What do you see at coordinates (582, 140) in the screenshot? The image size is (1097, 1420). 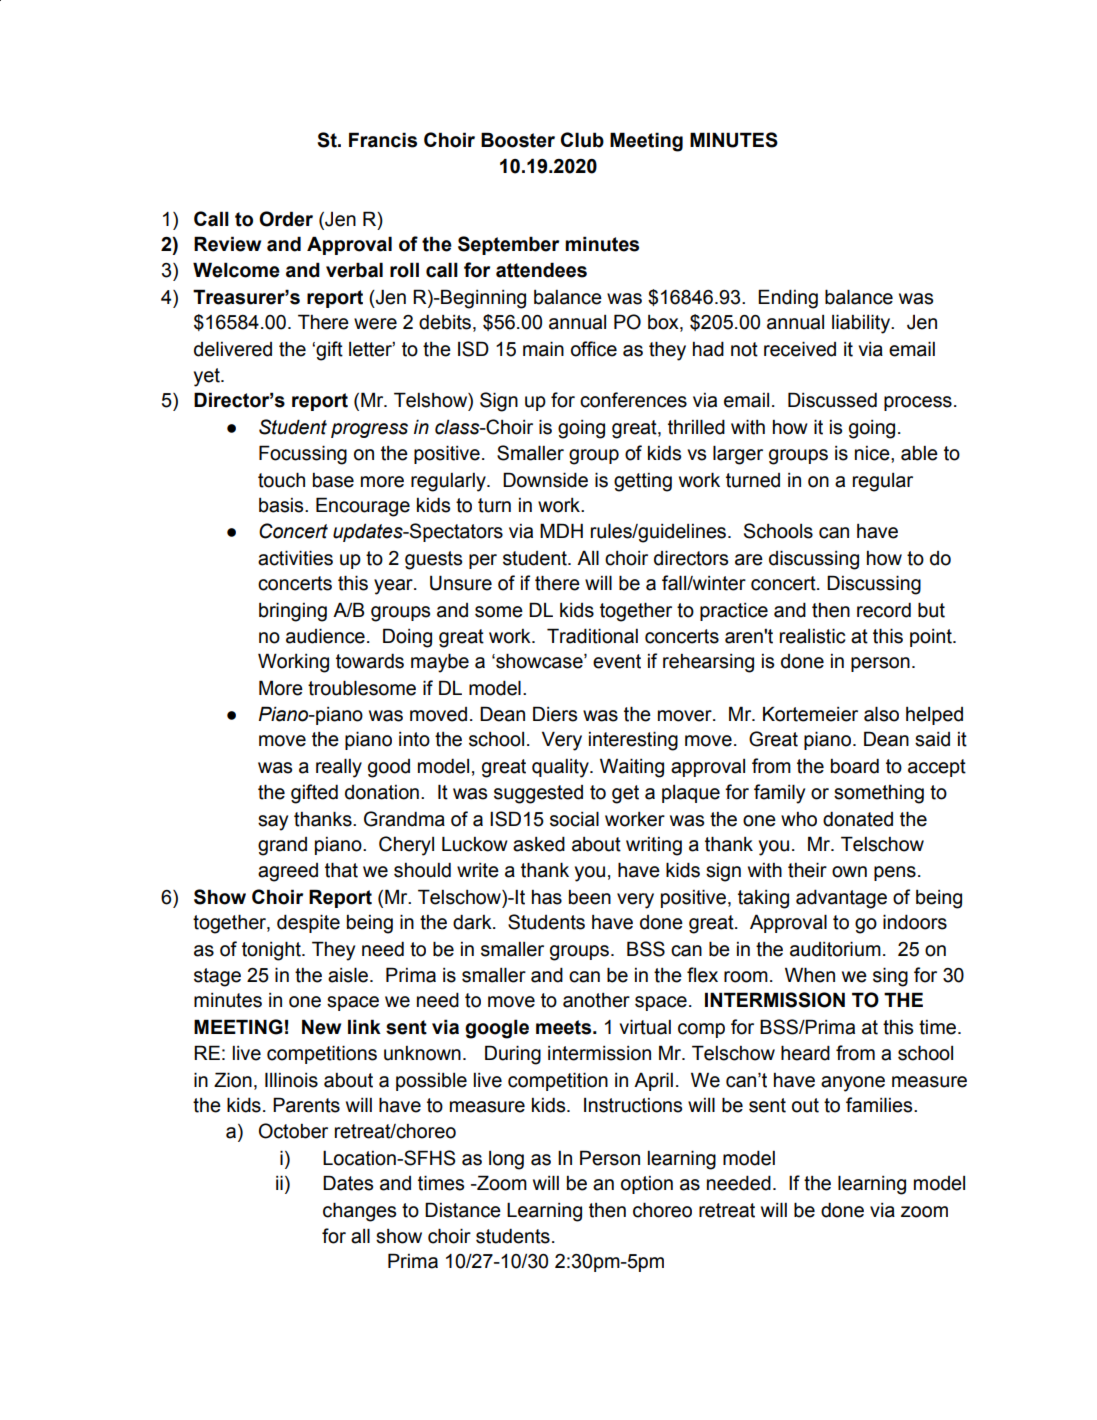 I see `Club` at bounding box center [582, 140].
